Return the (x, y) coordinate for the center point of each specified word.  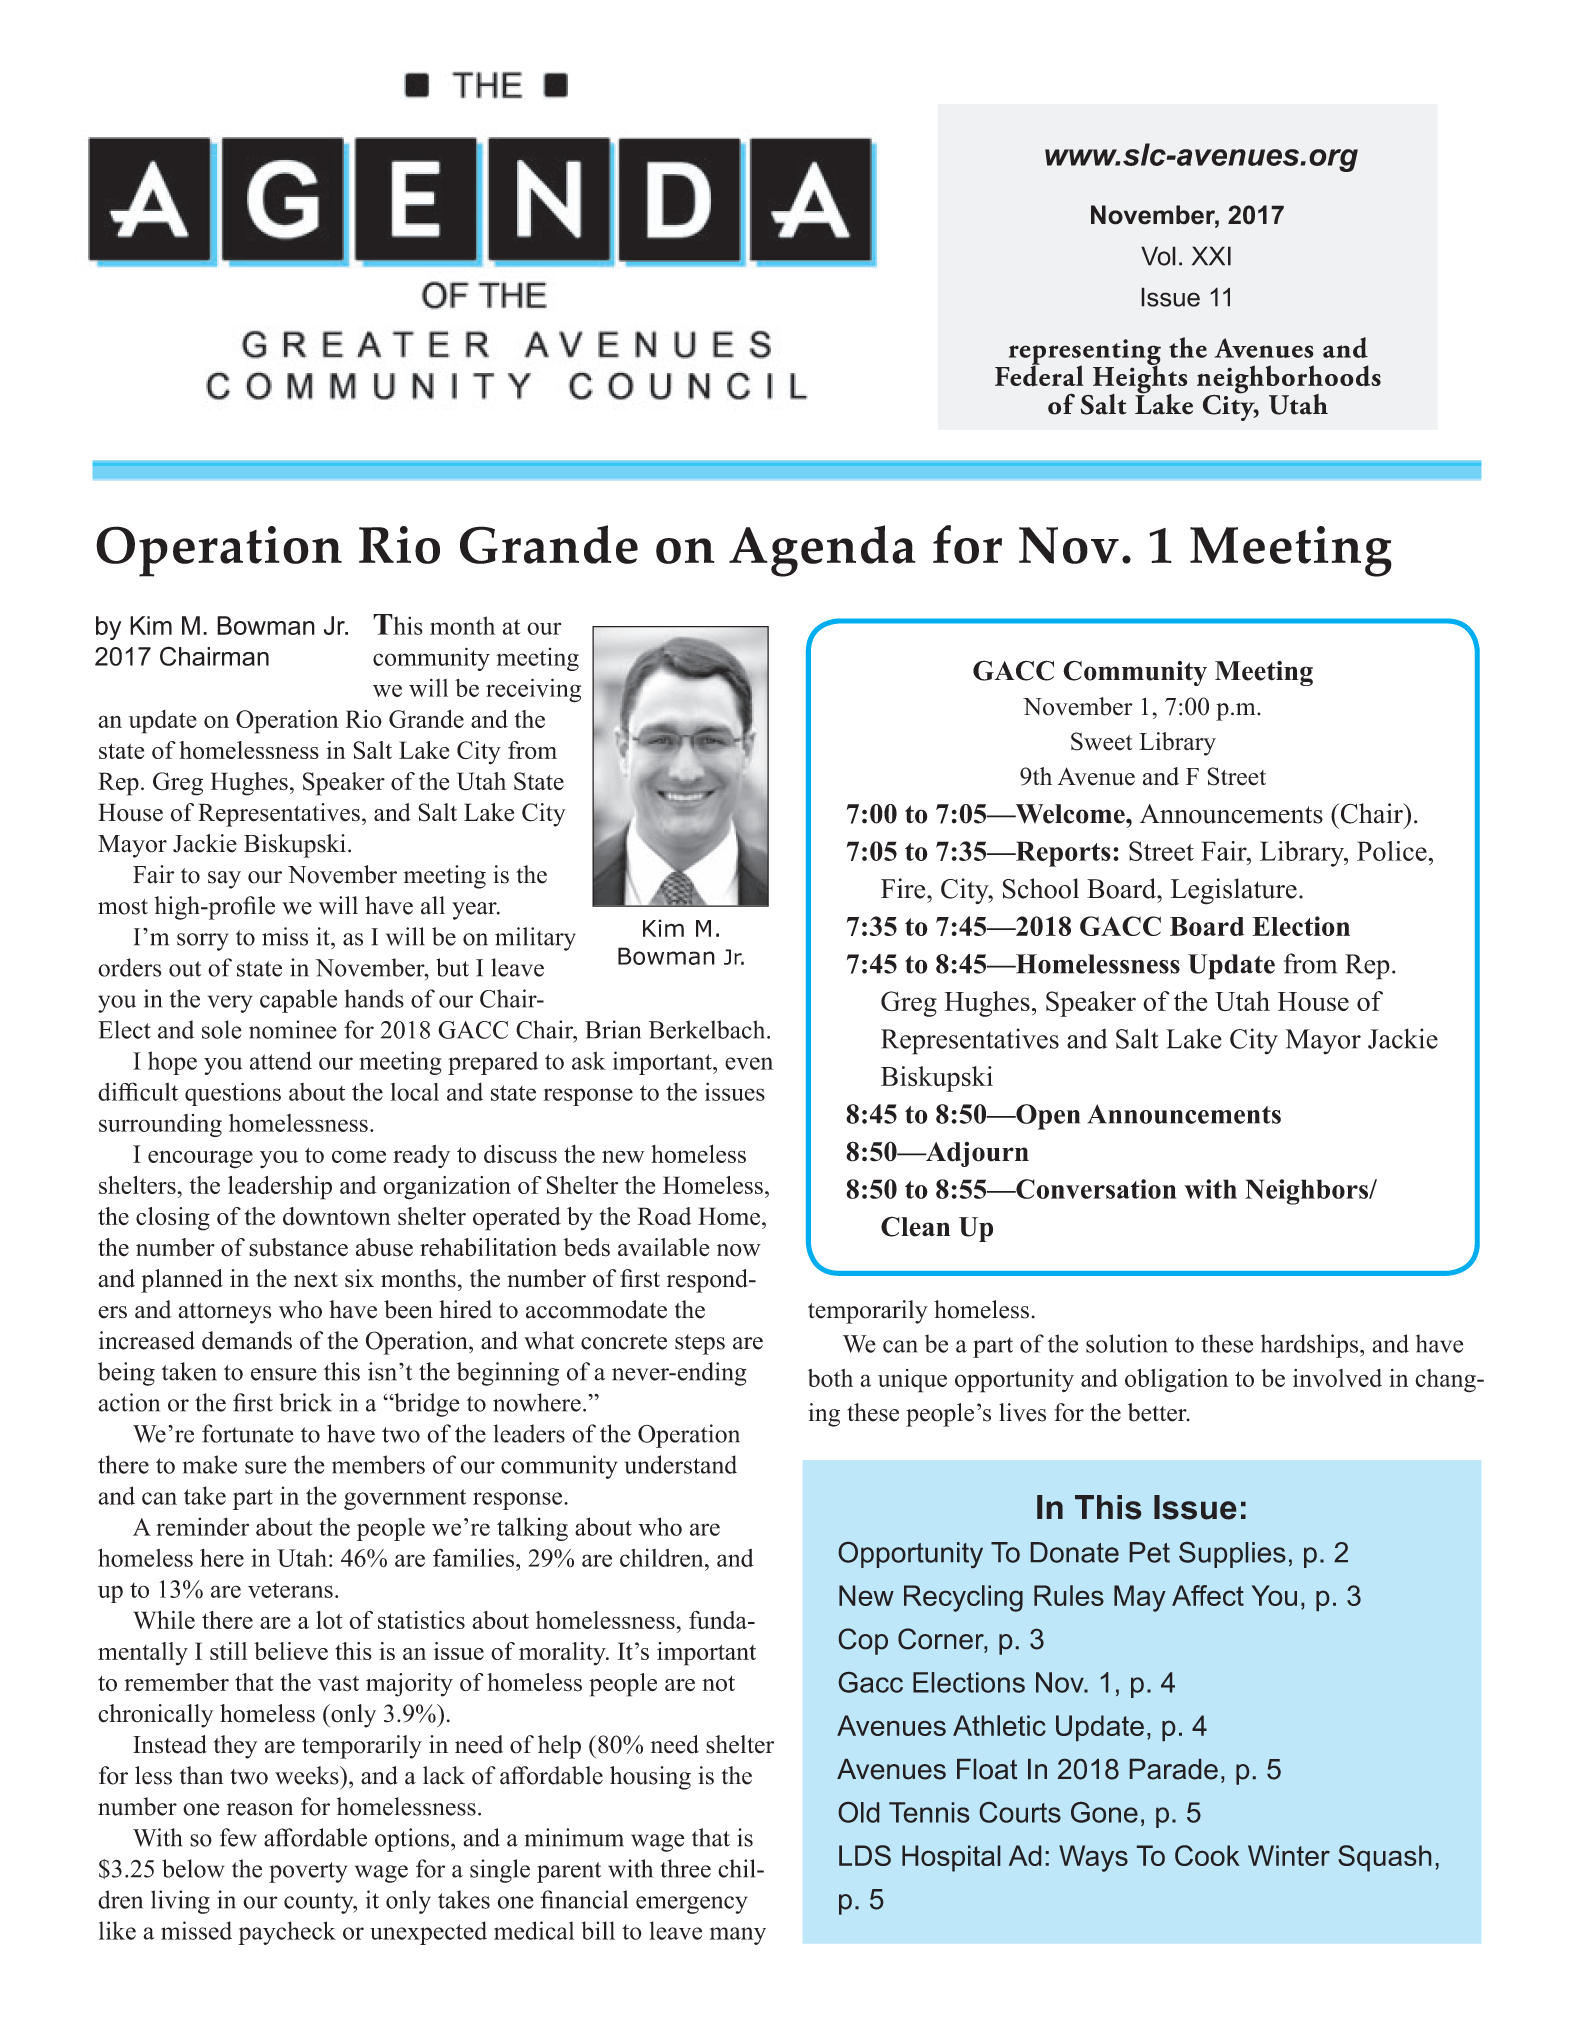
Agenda (822, 551)
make (210, 1464)
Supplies (1232, 1555)
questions (233, 1094)
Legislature (1234, 891)
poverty (308, 1872)
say (224, 880)
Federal (1039, 375)
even (749, 1063)
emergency (692, 1905)
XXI (1211, 256)
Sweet (1101, 741)
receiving (533, 690)
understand (681, 1464)
